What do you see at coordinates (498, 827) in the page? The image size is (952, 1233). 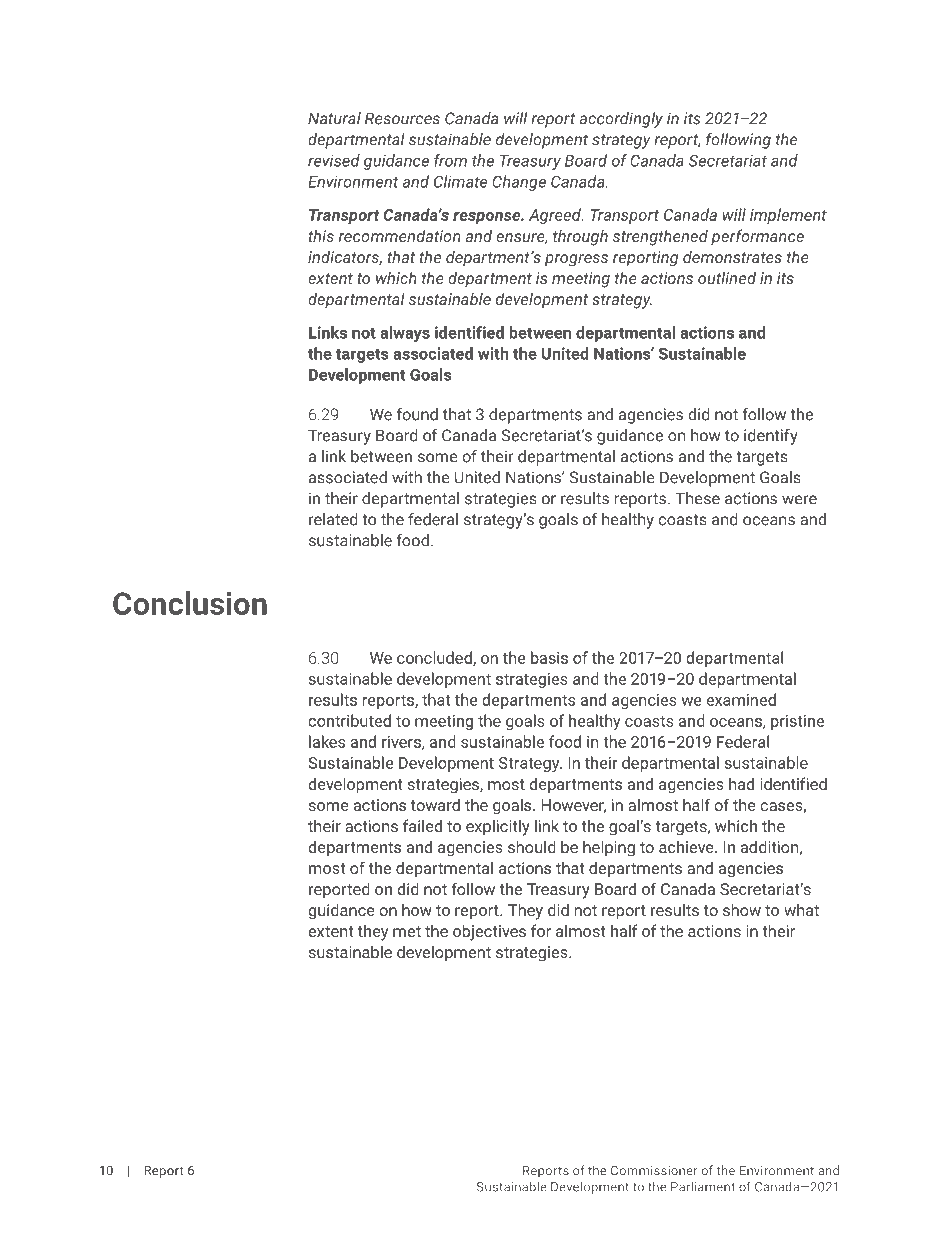 I see `explicitly` at bounding box center [498, 827].
